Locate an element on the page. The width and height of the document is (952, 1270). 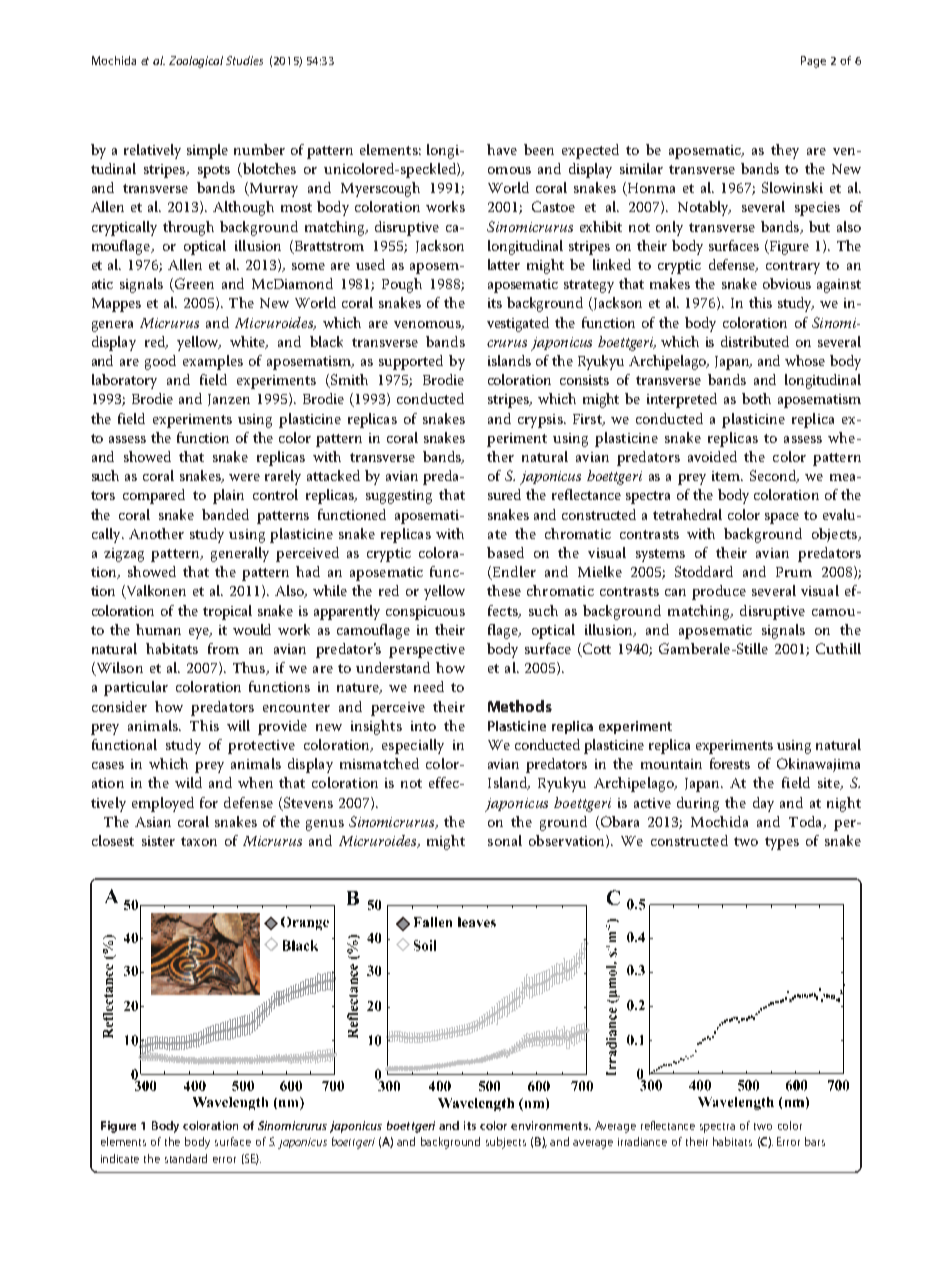
standard is located at coordinates (186, 1158).
